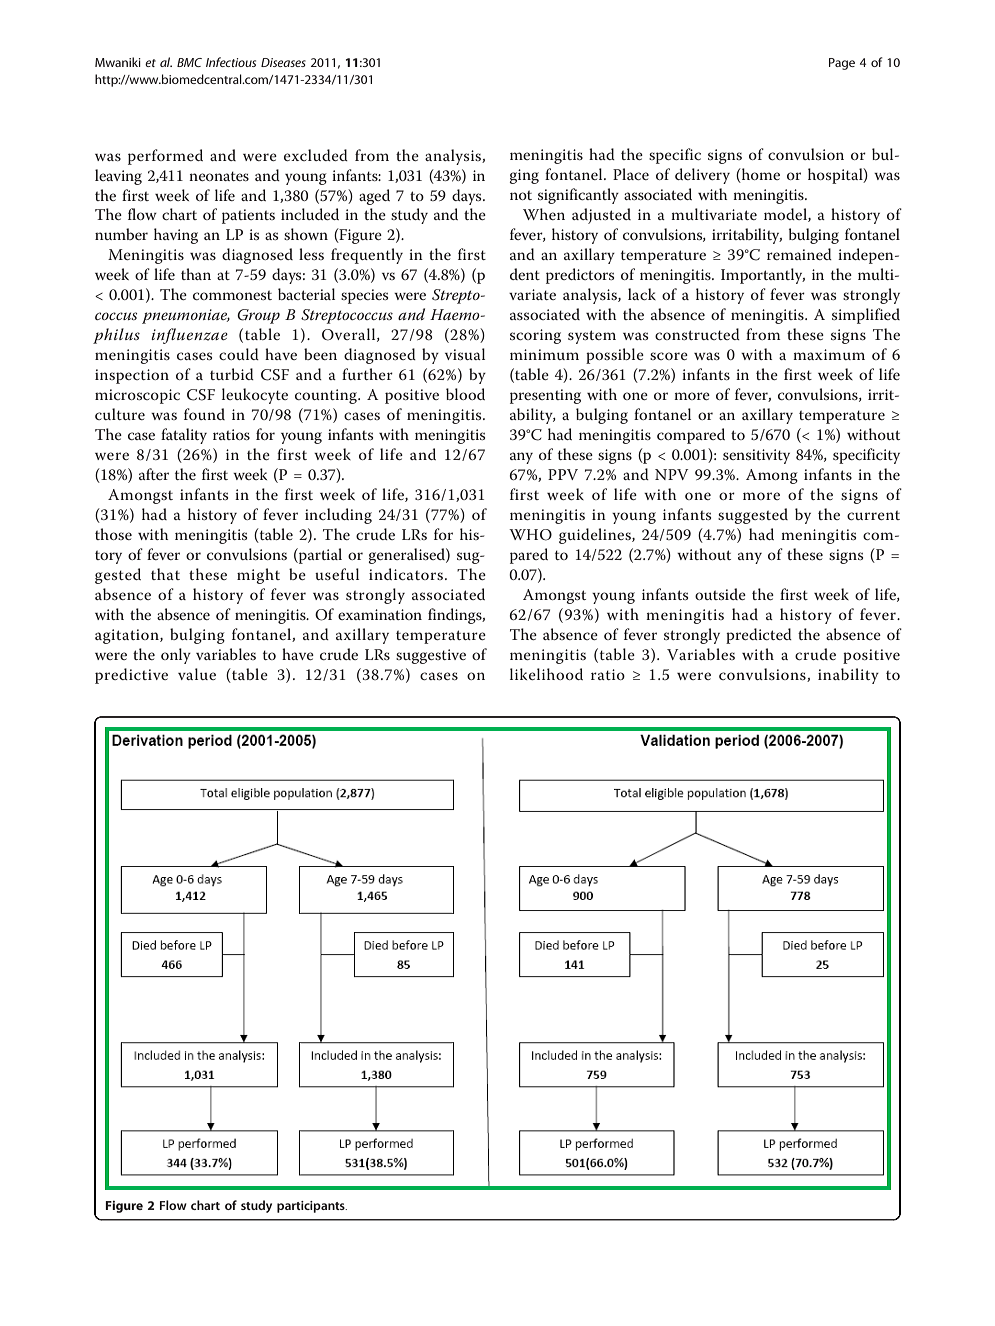  I want to click on outside, so click(720, 594).
